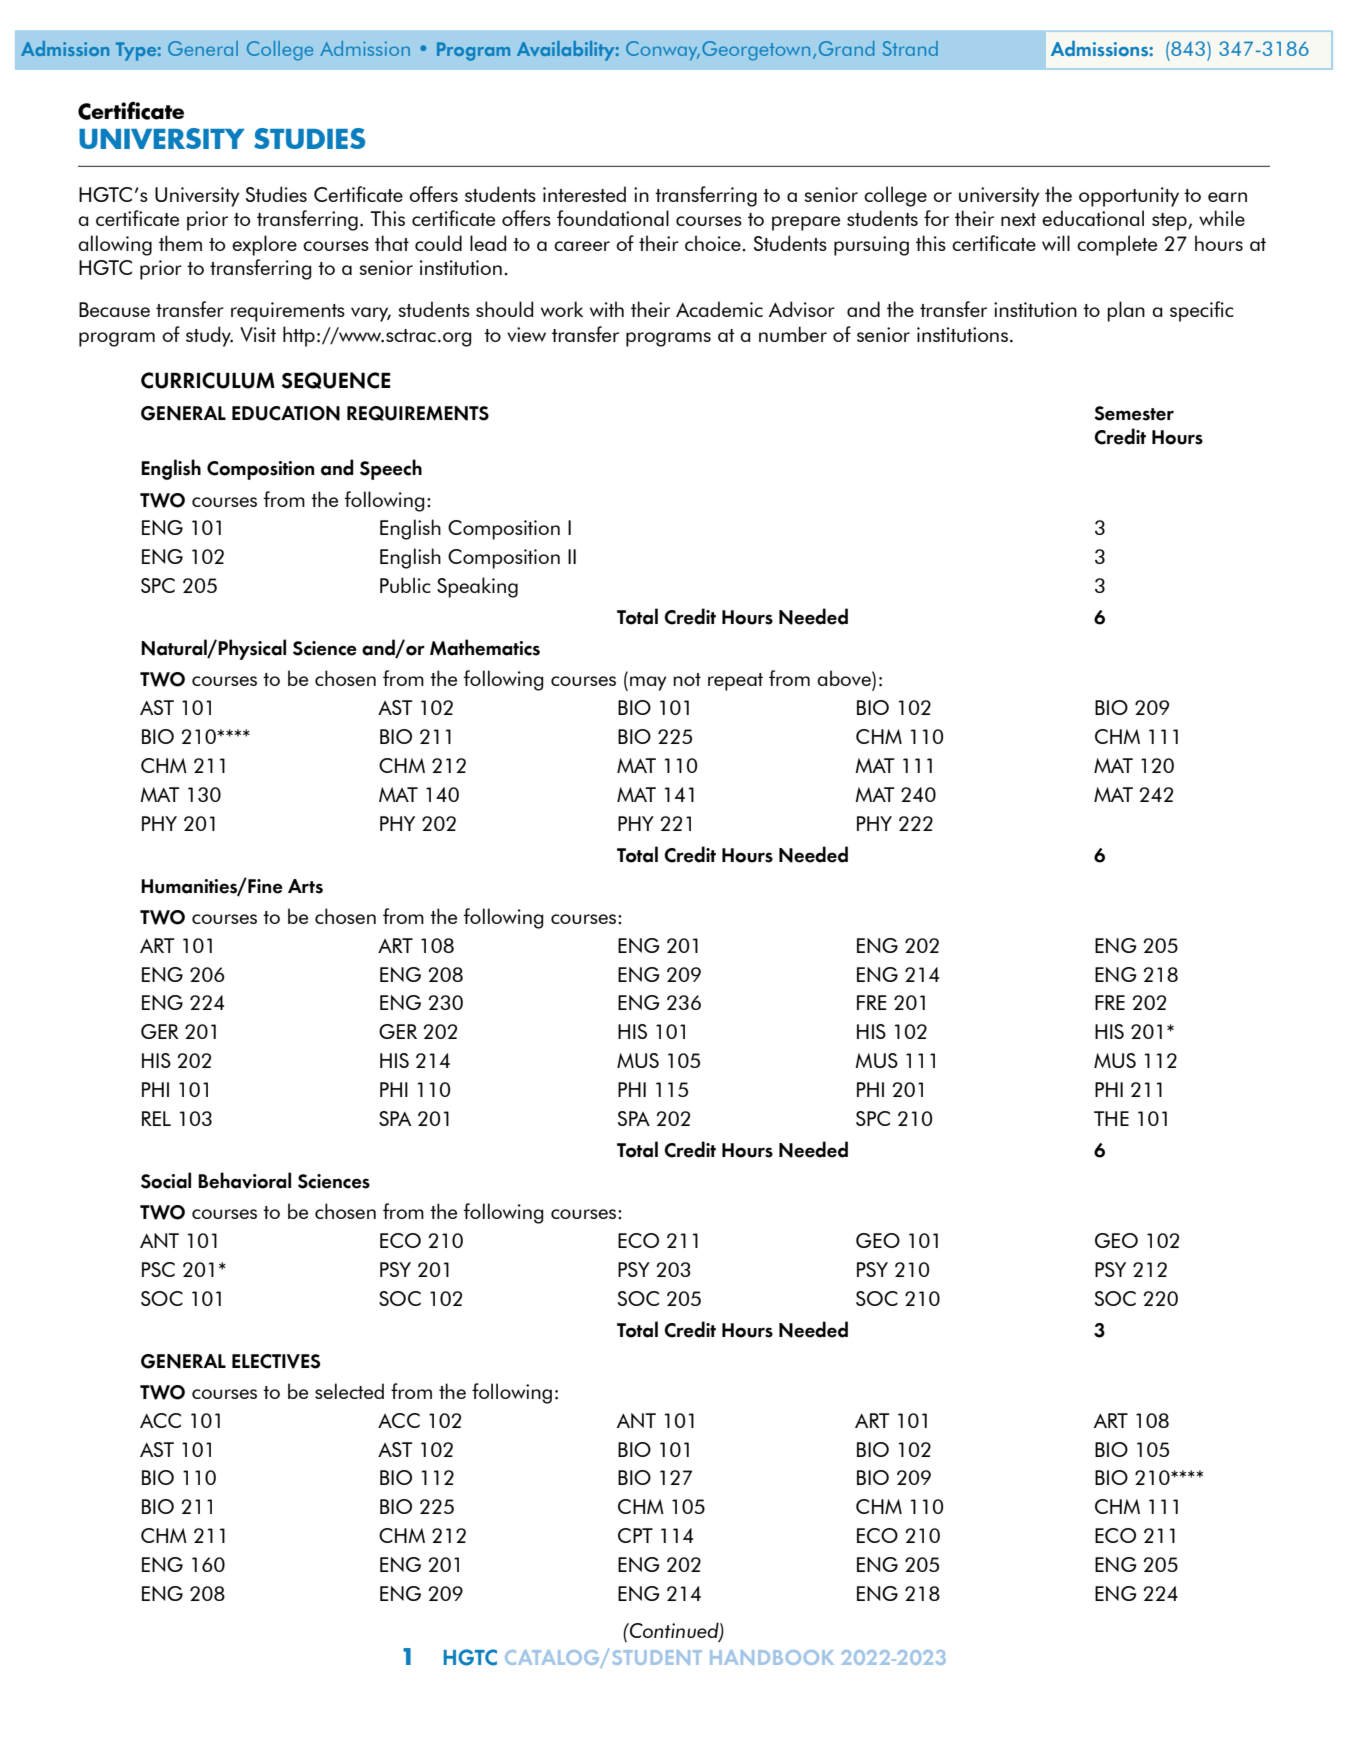 Image resolution: width=1348 pixels, height=1745 pixels. I want to click on opportunity, so click(1129, 197).
